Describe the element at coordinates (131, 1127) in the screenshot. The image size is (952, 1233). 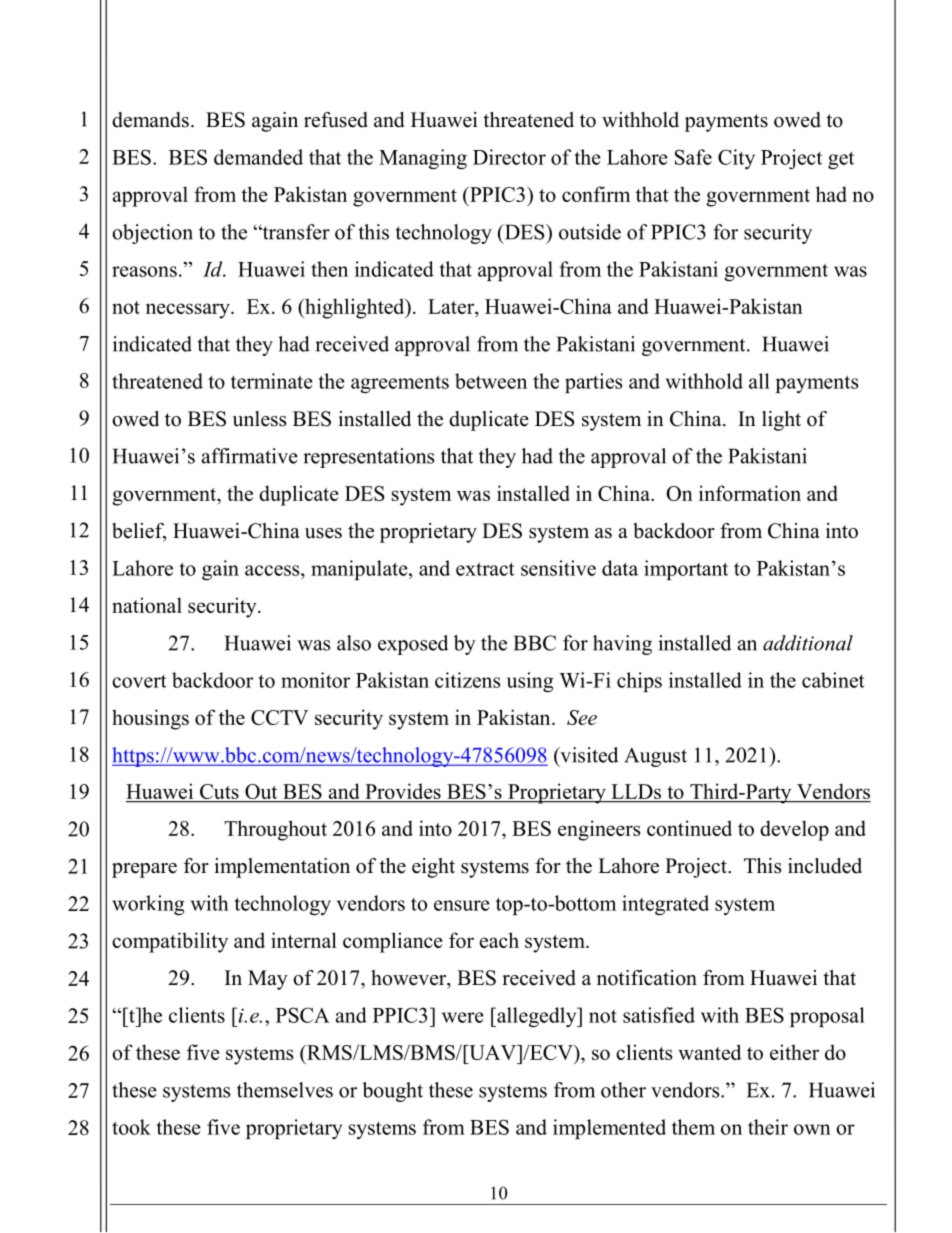
I see `took` at that location.
